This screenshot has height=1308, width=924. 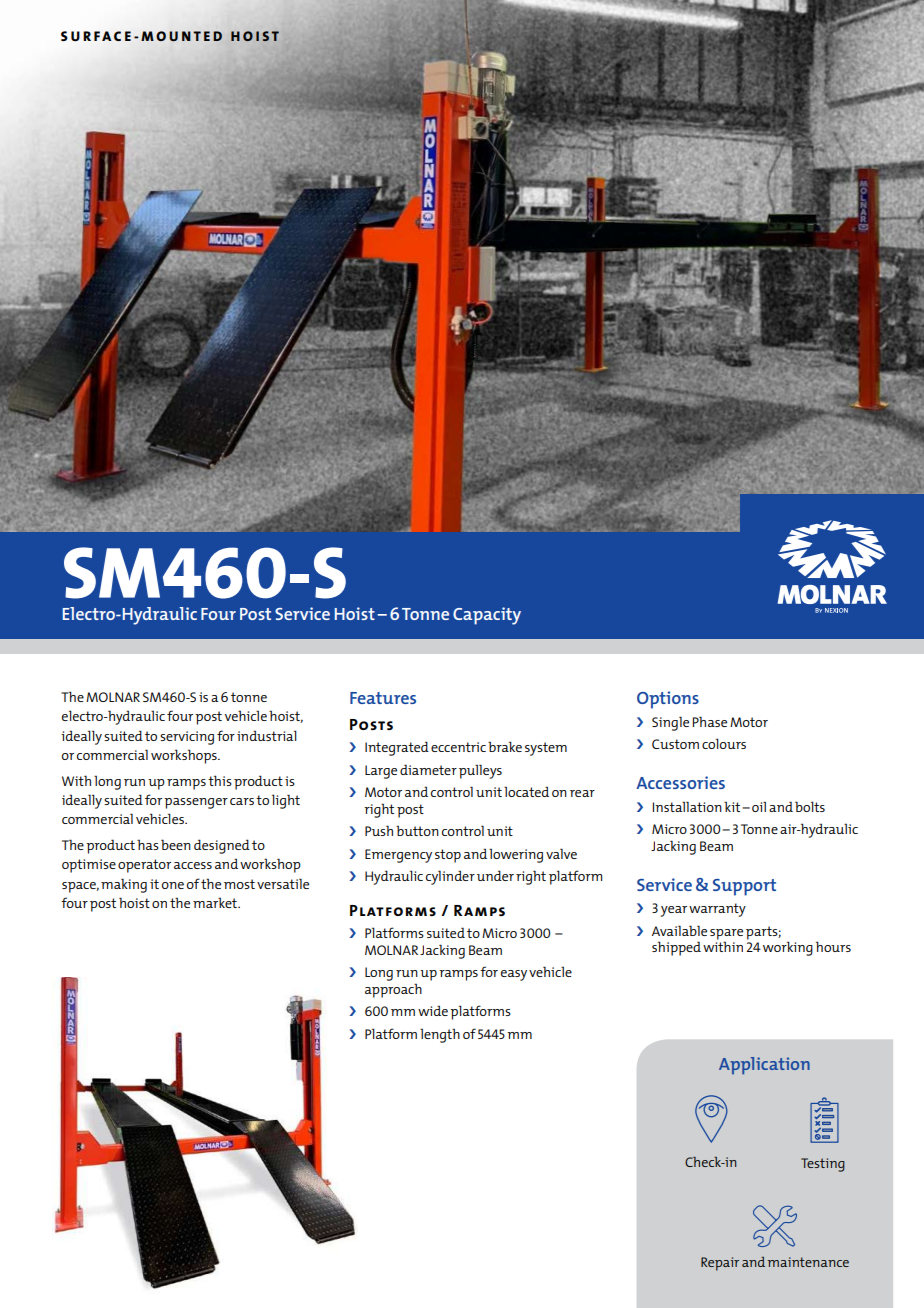 I want to click on wide, so click(x=433, y=1010).
